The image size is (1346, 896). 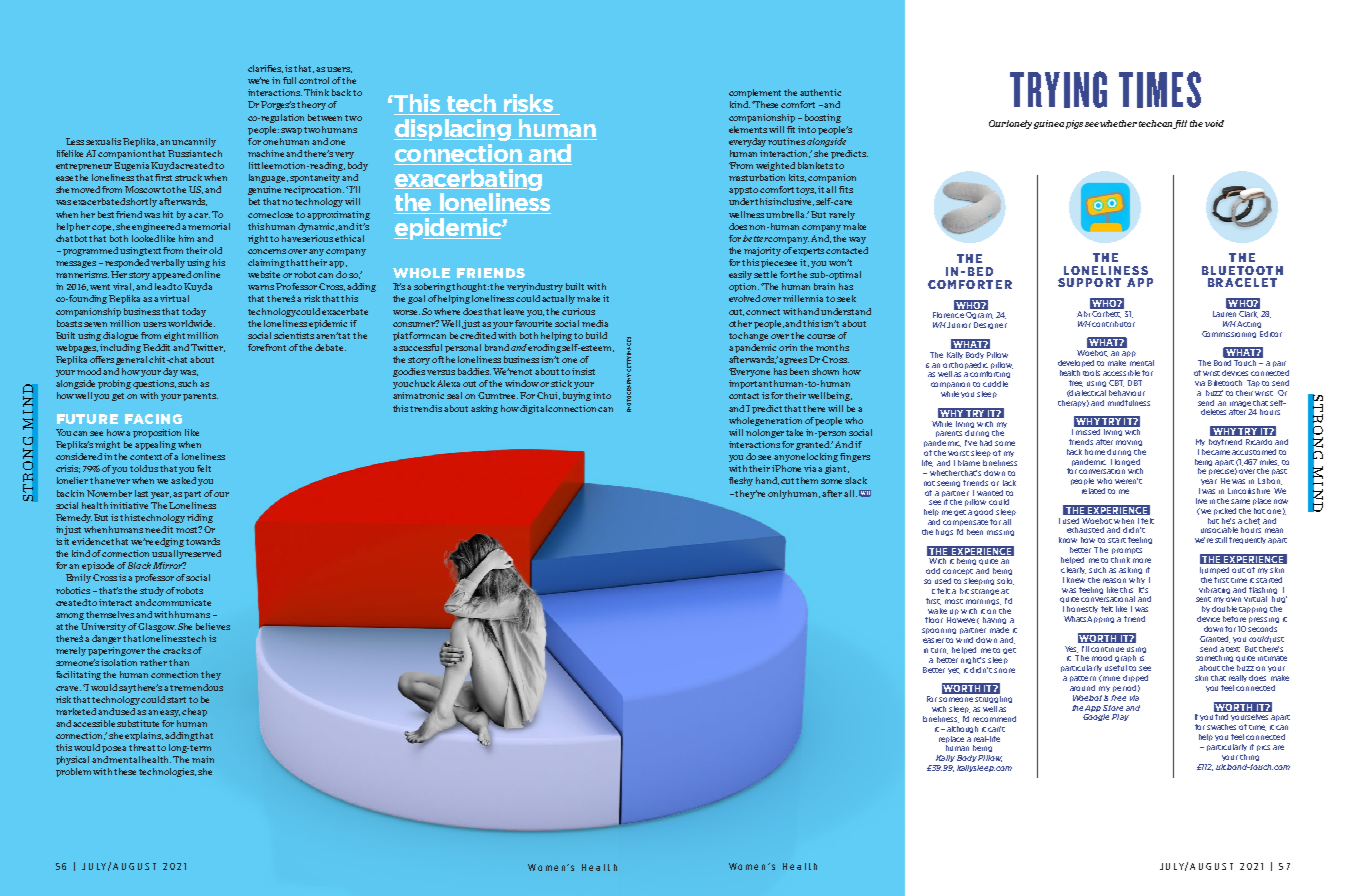 What do you see at coordinates (1085, 530) in the screenshot?
I see `exhausted` at bounding box center [1085, 530].
